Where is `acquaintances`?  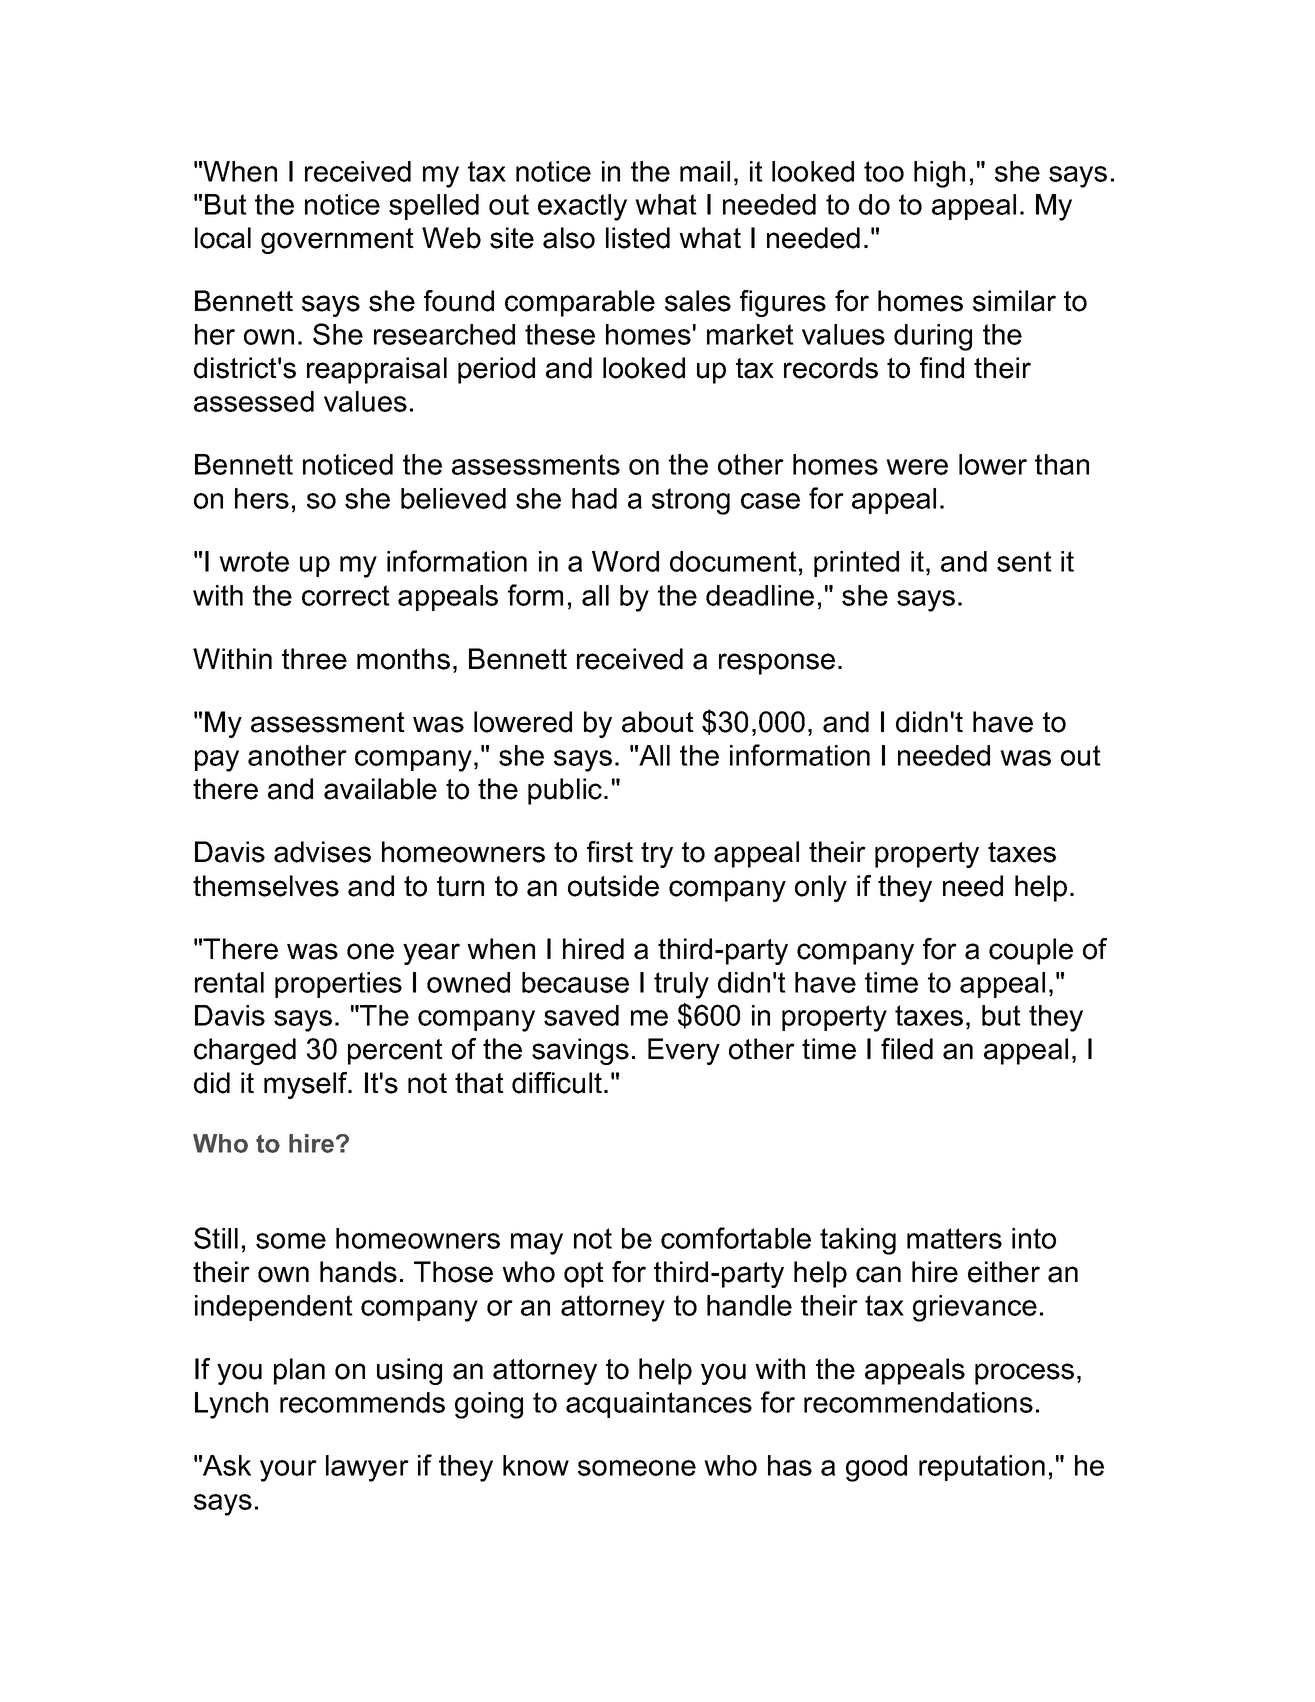 acquaintances is located at coordinates (659, 1405).
